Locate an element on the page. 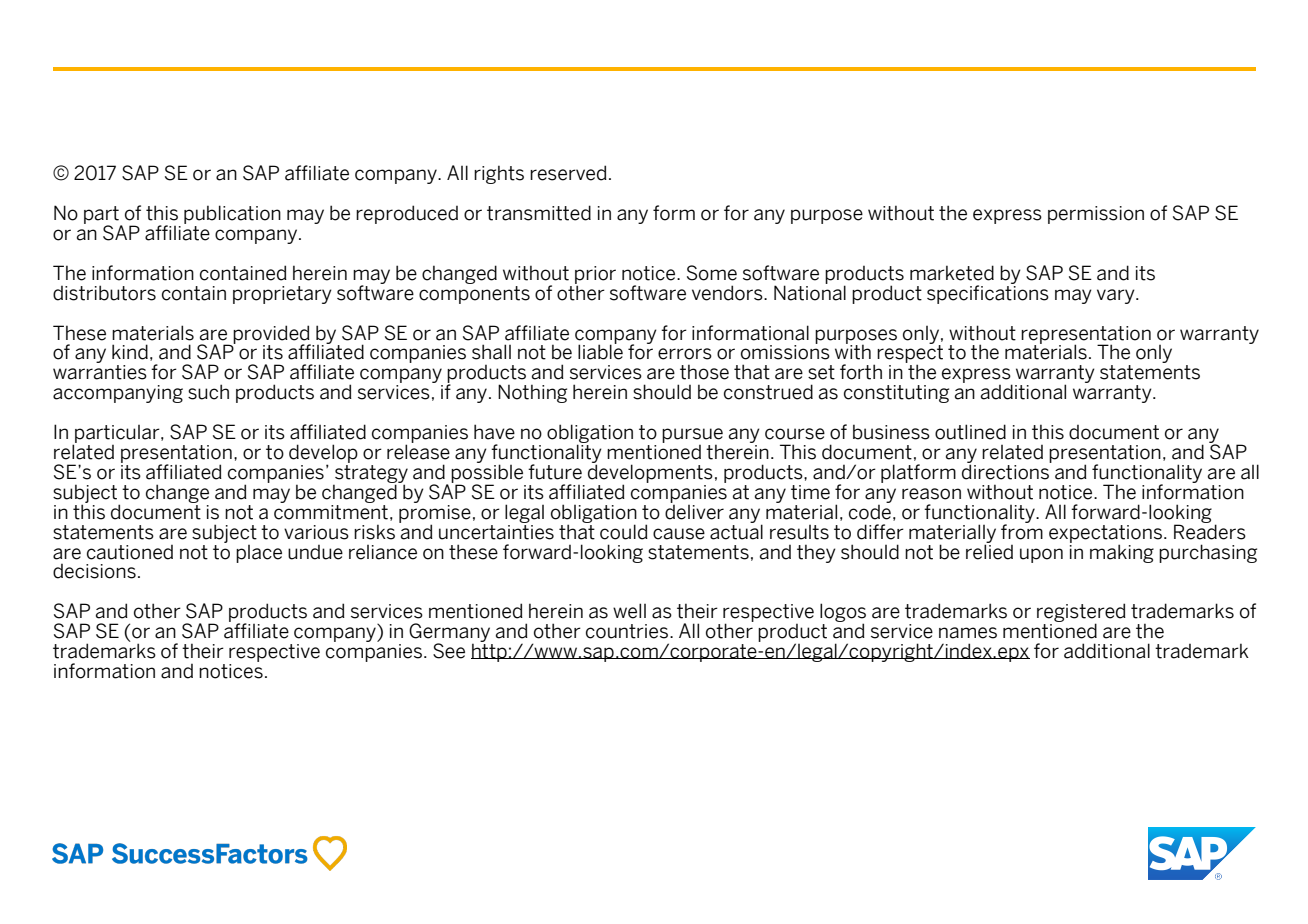  could is located at coordinates (624, 532).
